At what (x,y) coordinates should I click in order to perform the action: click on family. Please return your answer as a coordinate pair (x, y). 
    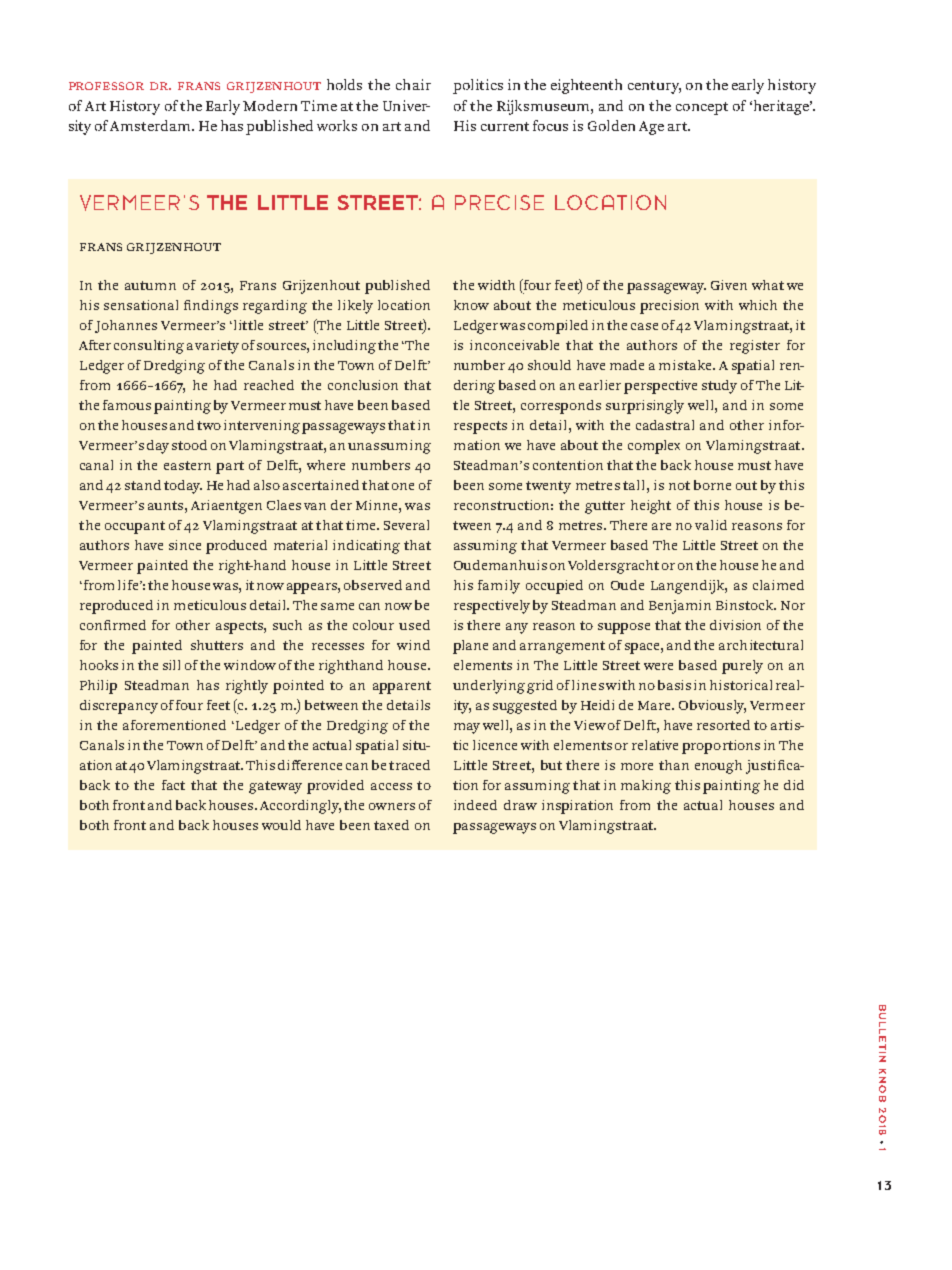
    Looking at the image, I should click on (499, 587).
